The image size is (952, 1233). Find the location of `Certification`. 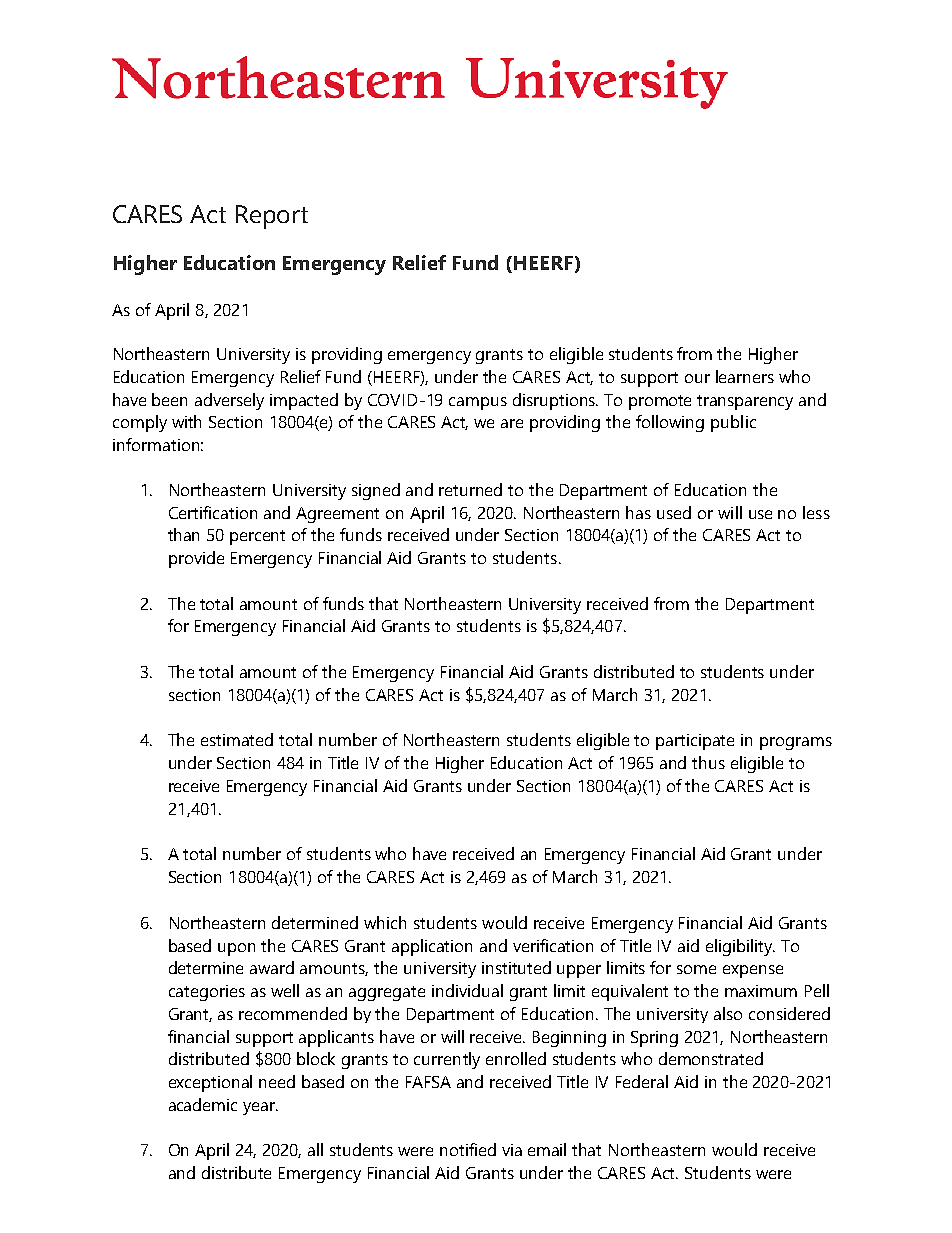

Certification is located at coordinates (213, 512).
